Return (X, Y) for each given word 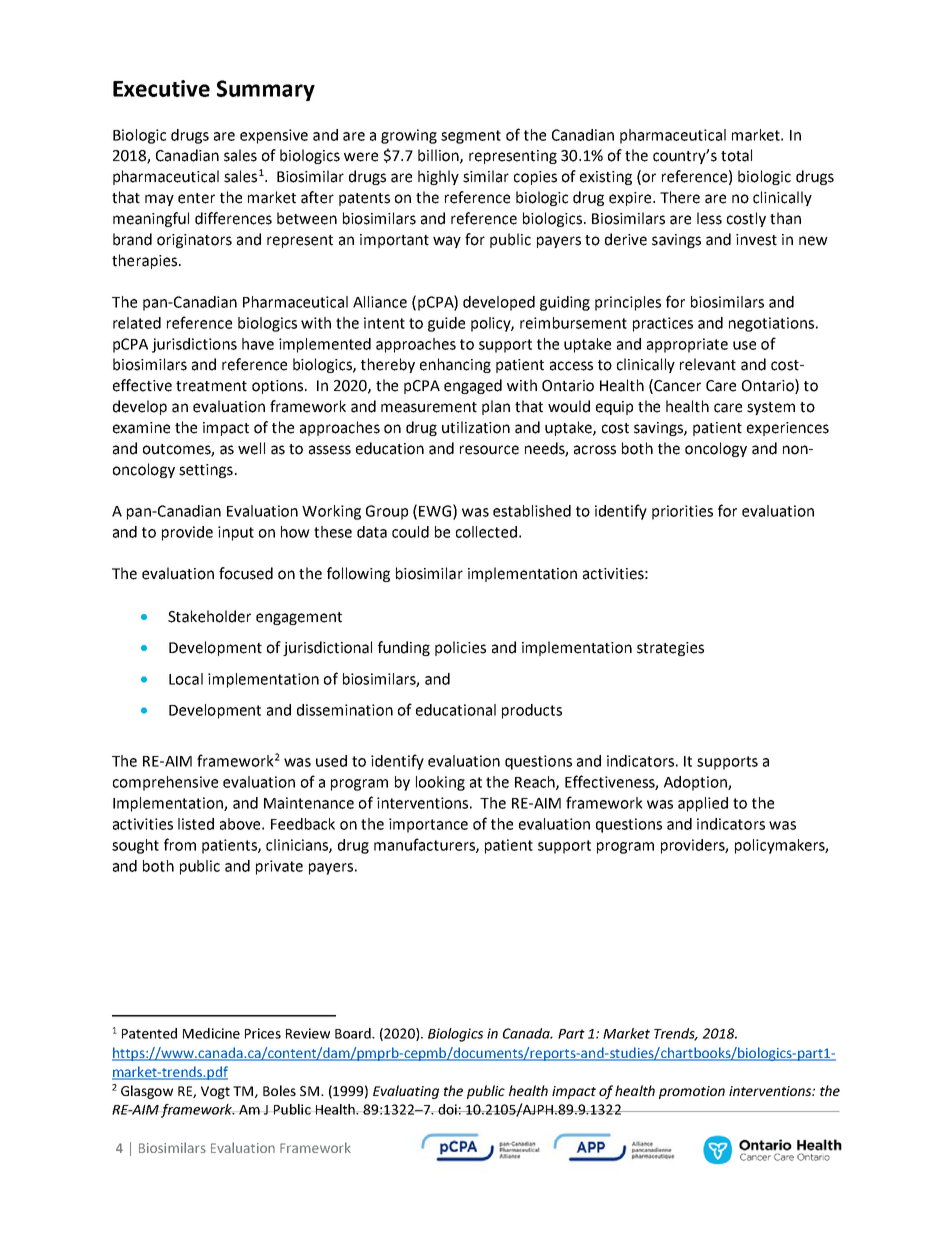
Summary (266, 90)
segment (471, 137)
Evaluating (406, 1092)
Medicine (211, 1033)
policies (460, 648)
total (736, 155)
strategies (670, 649)
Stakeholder (209, 616)
